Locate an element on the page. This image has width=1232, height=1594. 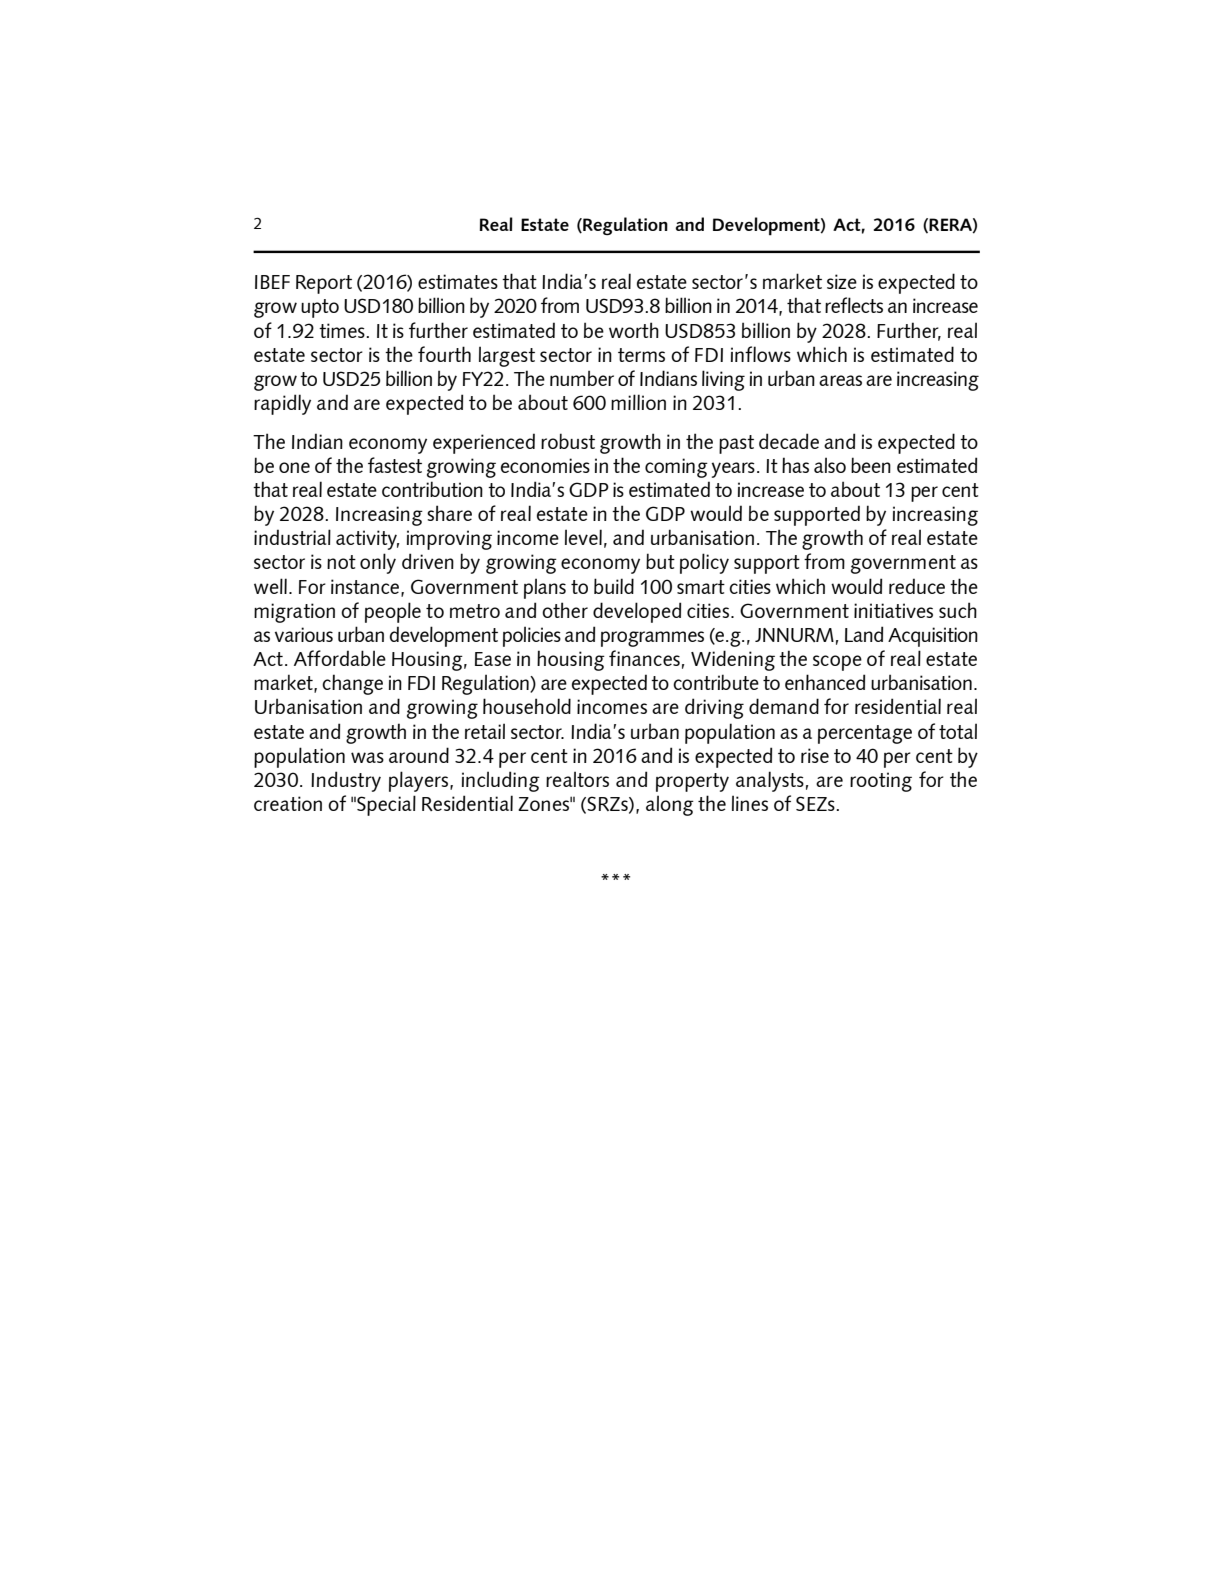
along is located at coordinates (670, 805).
